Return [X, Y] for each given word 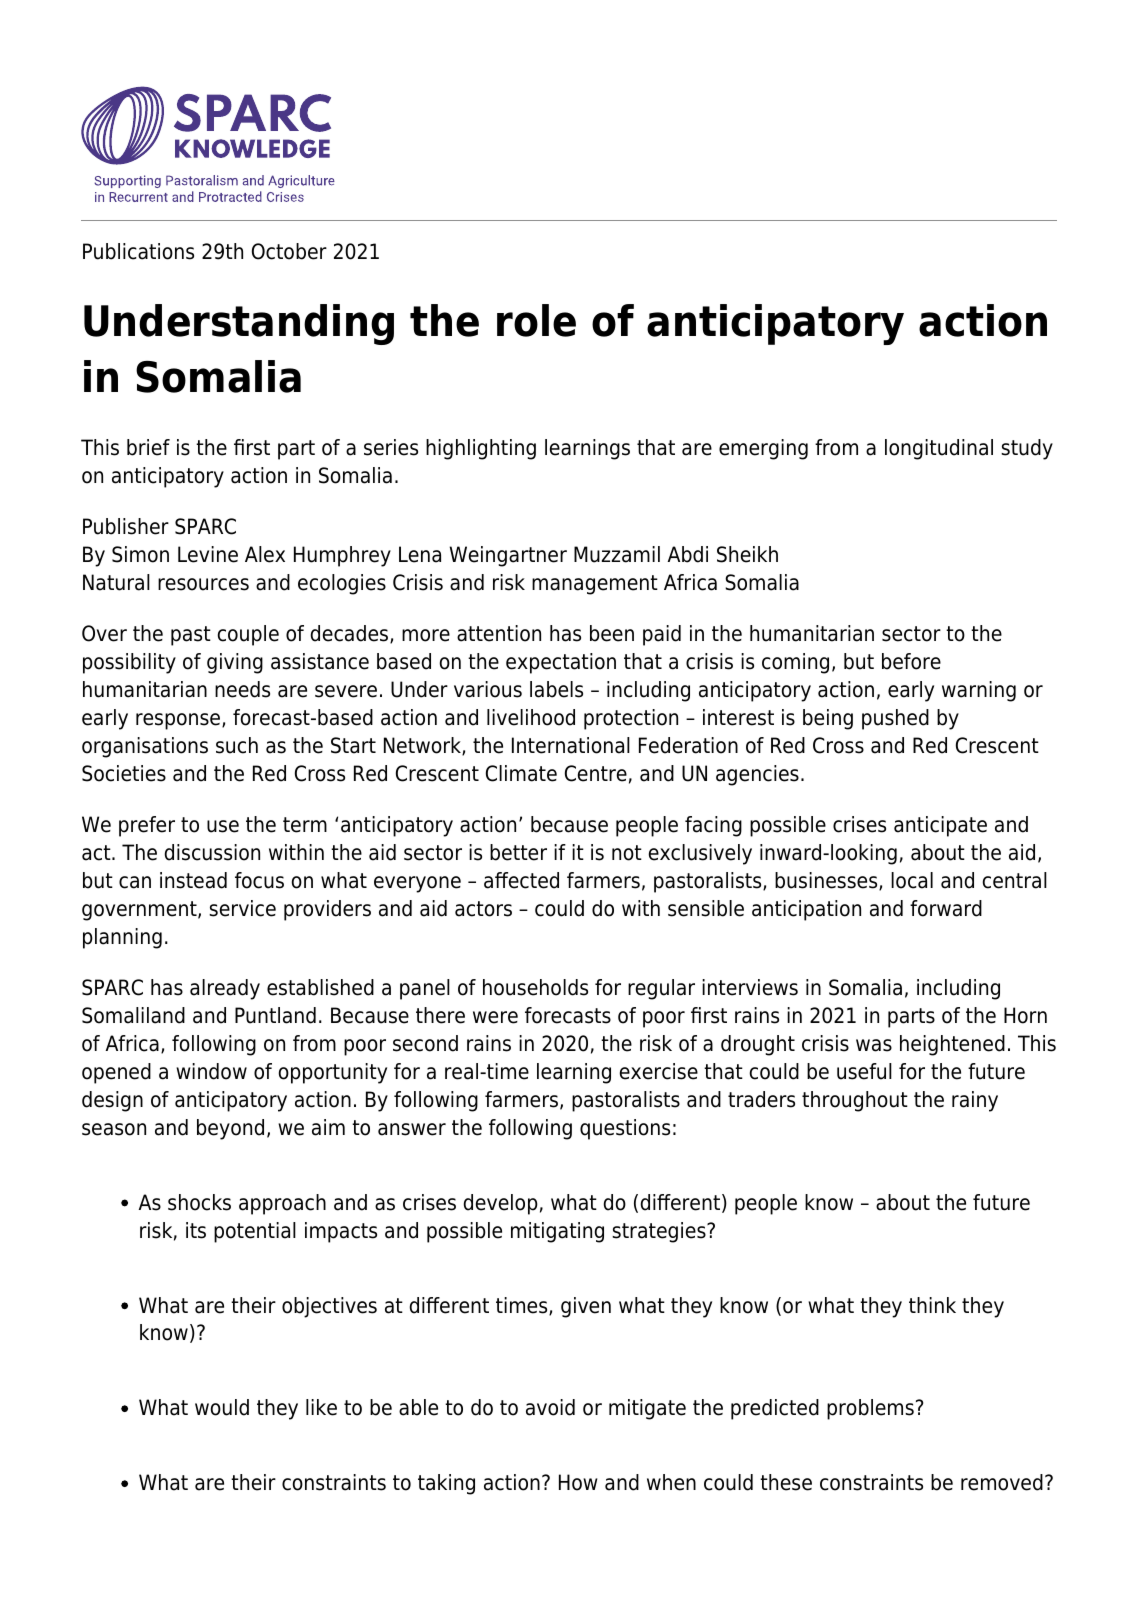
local [912, 880]
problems [870, 1409]
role [536, 320]
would [222, 1407]
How [578, 1482]
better [518, 852]
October [289, 251]
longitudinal [939, 449]
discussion [212, 852]
